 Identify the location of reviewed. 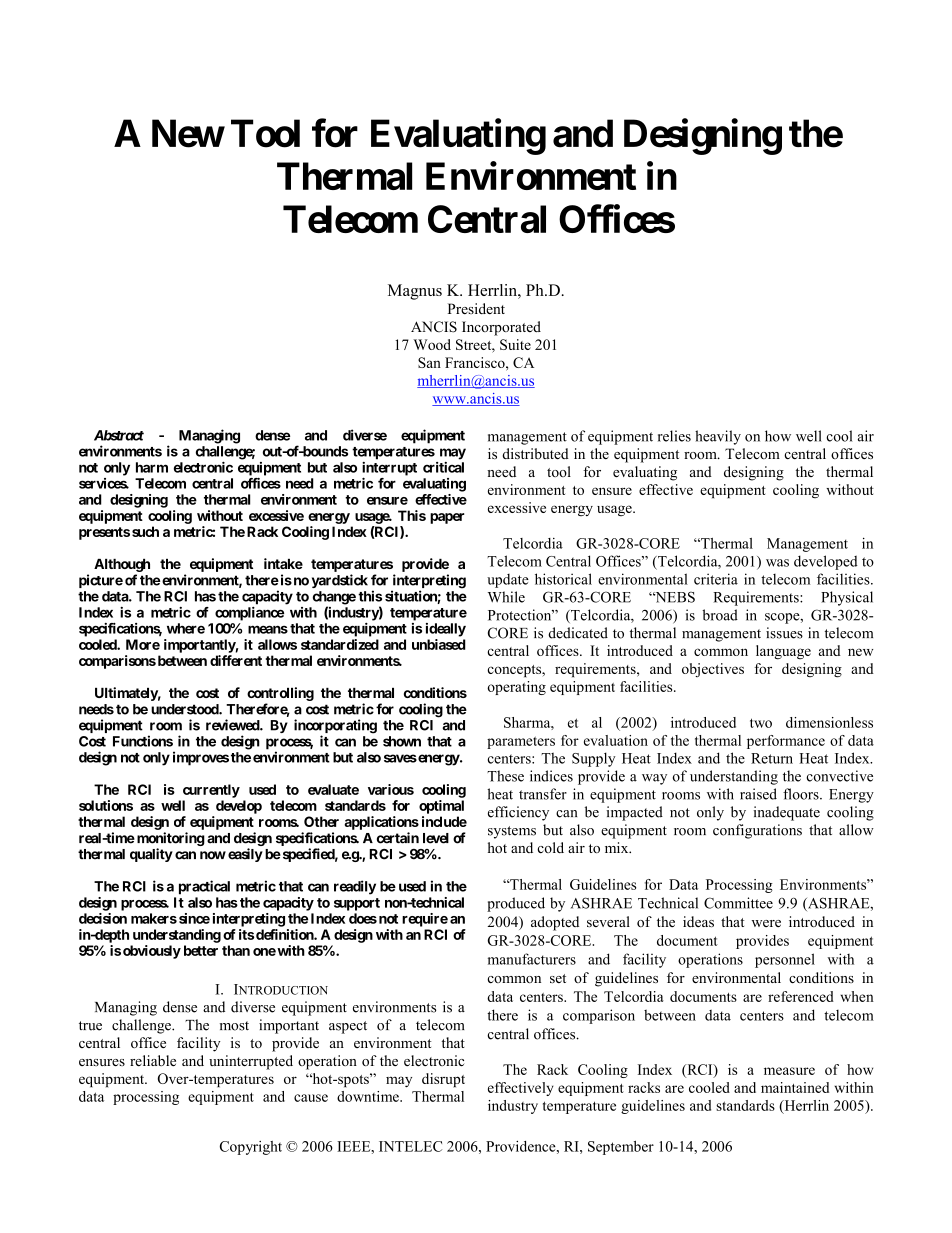
(233, 725).
